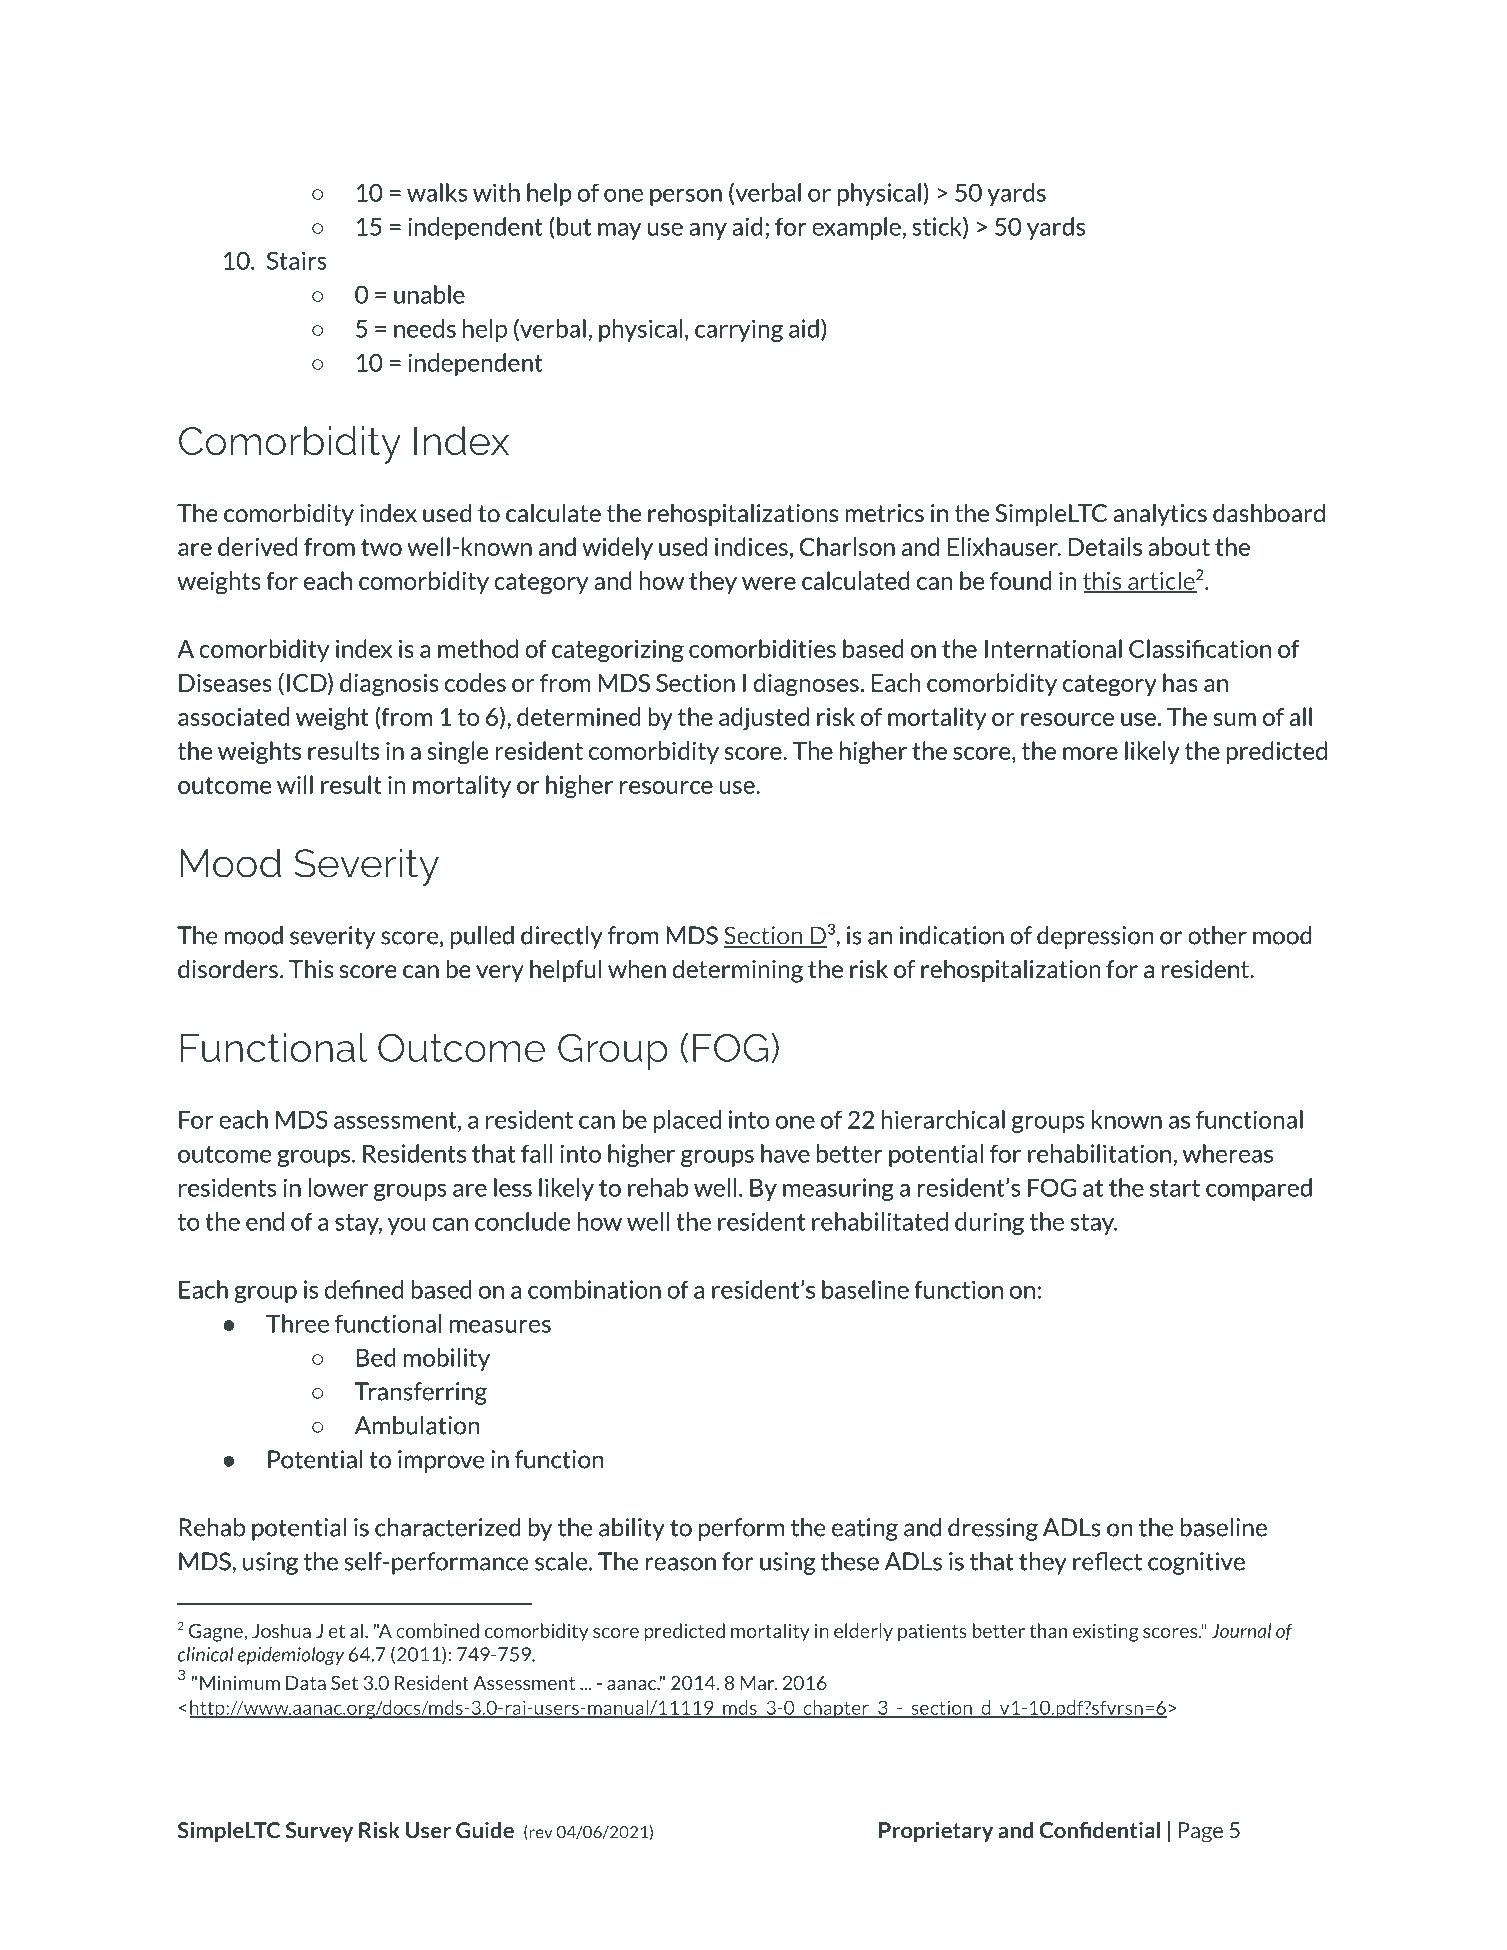  What do you see at coordinates (1175, 1188) in the screenshot?
I see `start` at bounding box center [1175, 1188].
